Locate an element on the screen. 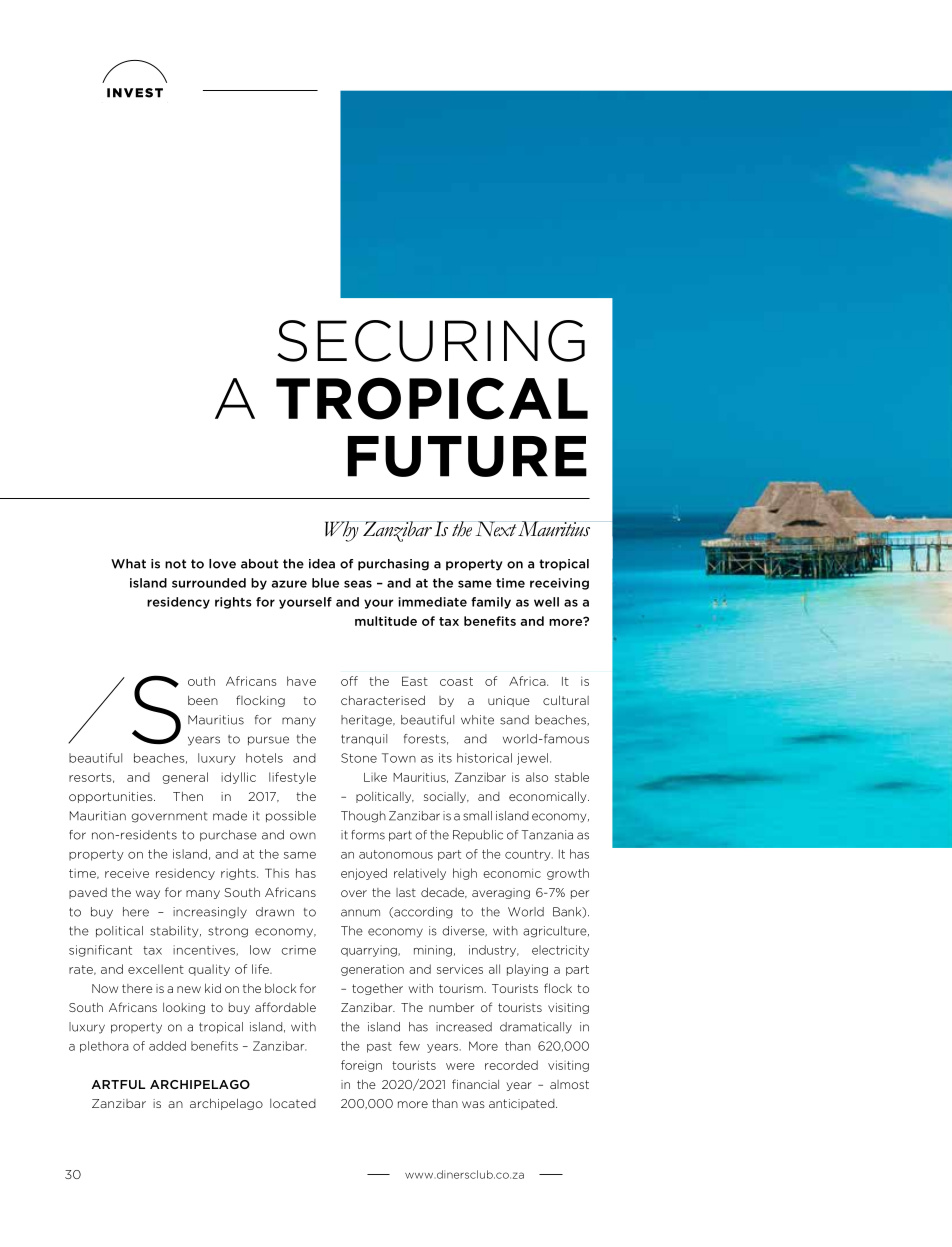 This screenshot has width=952, height=1247. Stone is located at coordinates (359, 758).
